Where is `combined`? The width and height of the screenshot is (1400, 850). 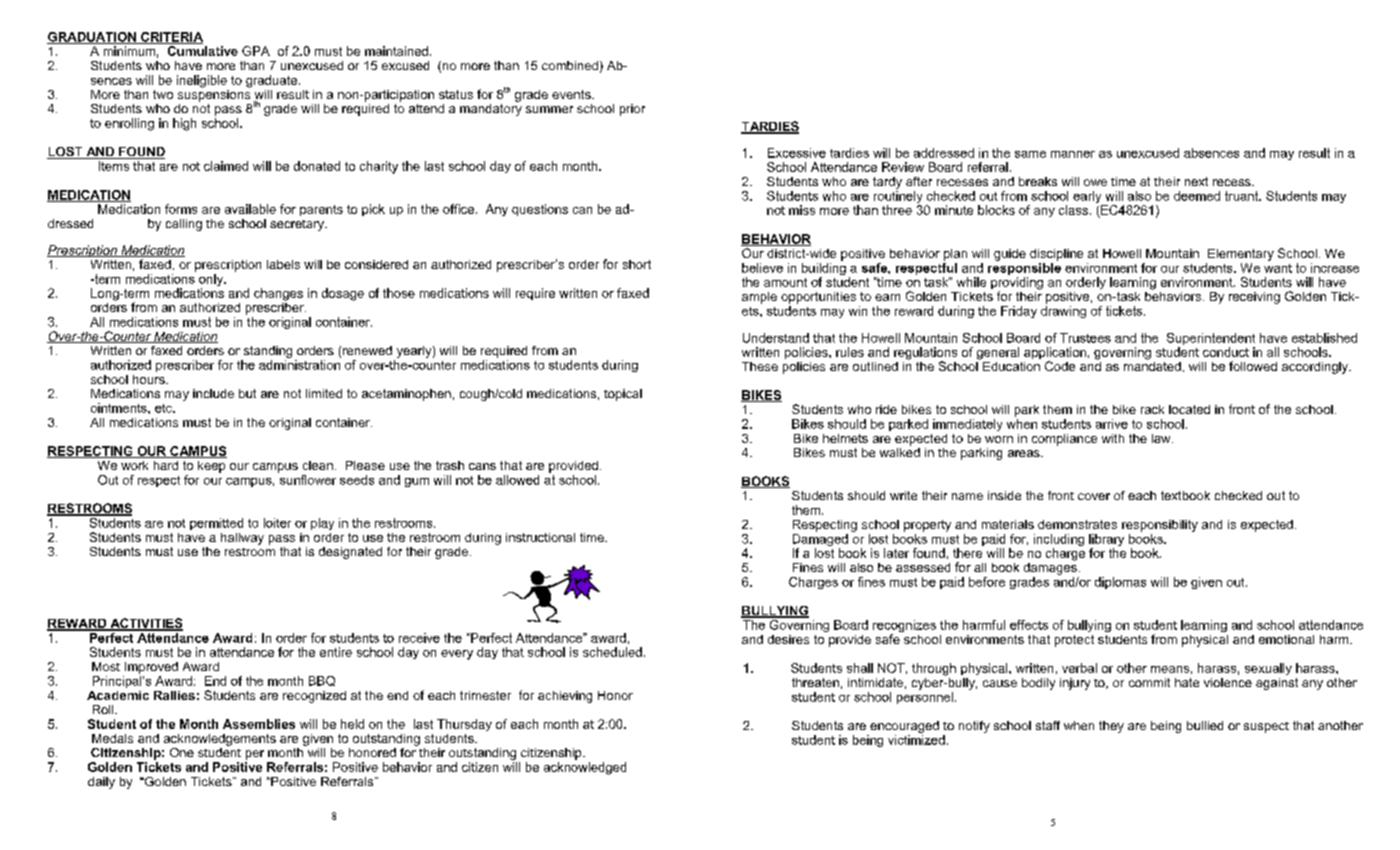 combined is located at coordinates (570, 65).
